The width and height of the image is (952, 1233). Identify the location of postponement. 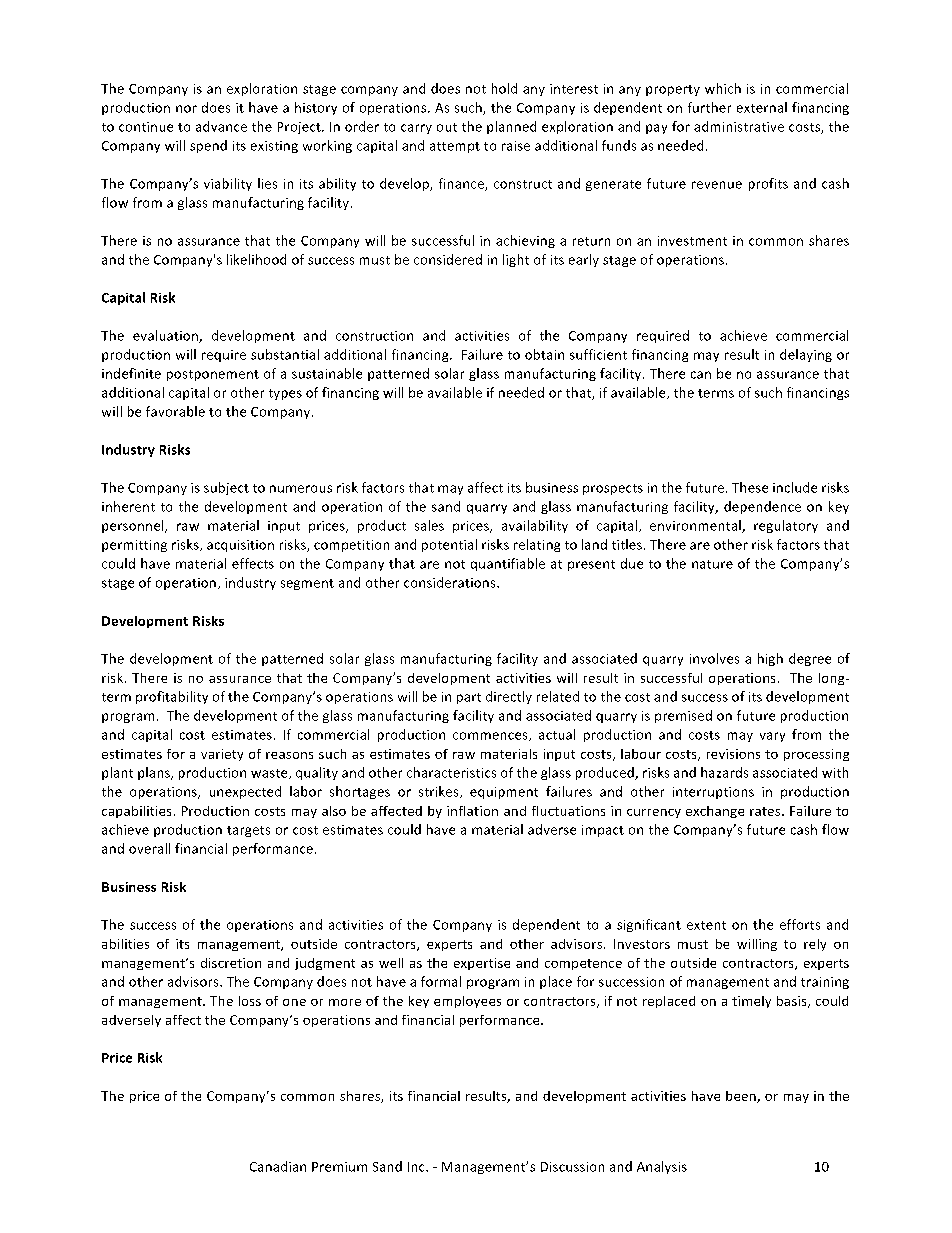
(213, 375).
